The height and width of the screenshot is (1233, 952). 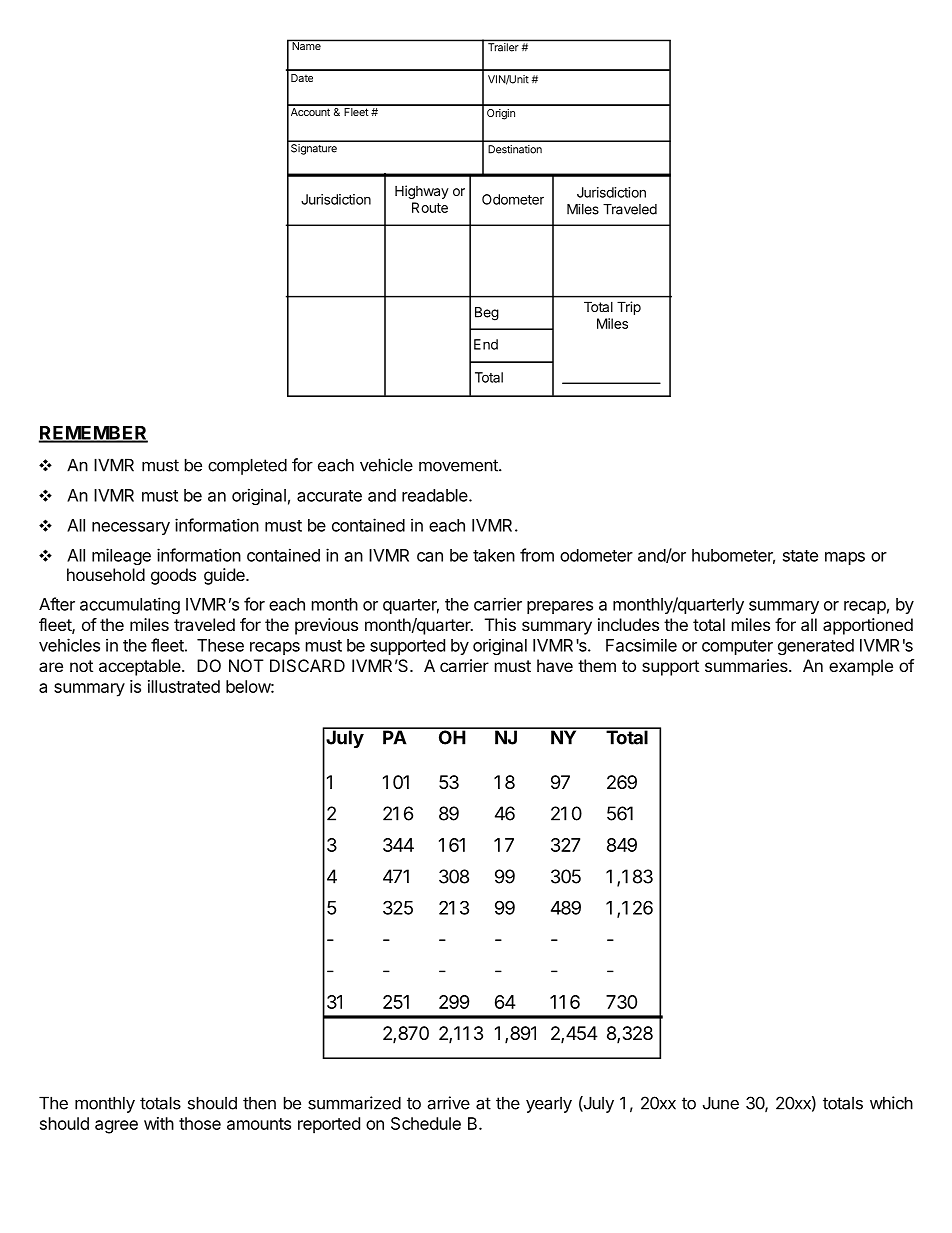 What do you see at coordinates (503, 47) in the screenshot?
I see `Trailer` at bounding box center [503, 47].
